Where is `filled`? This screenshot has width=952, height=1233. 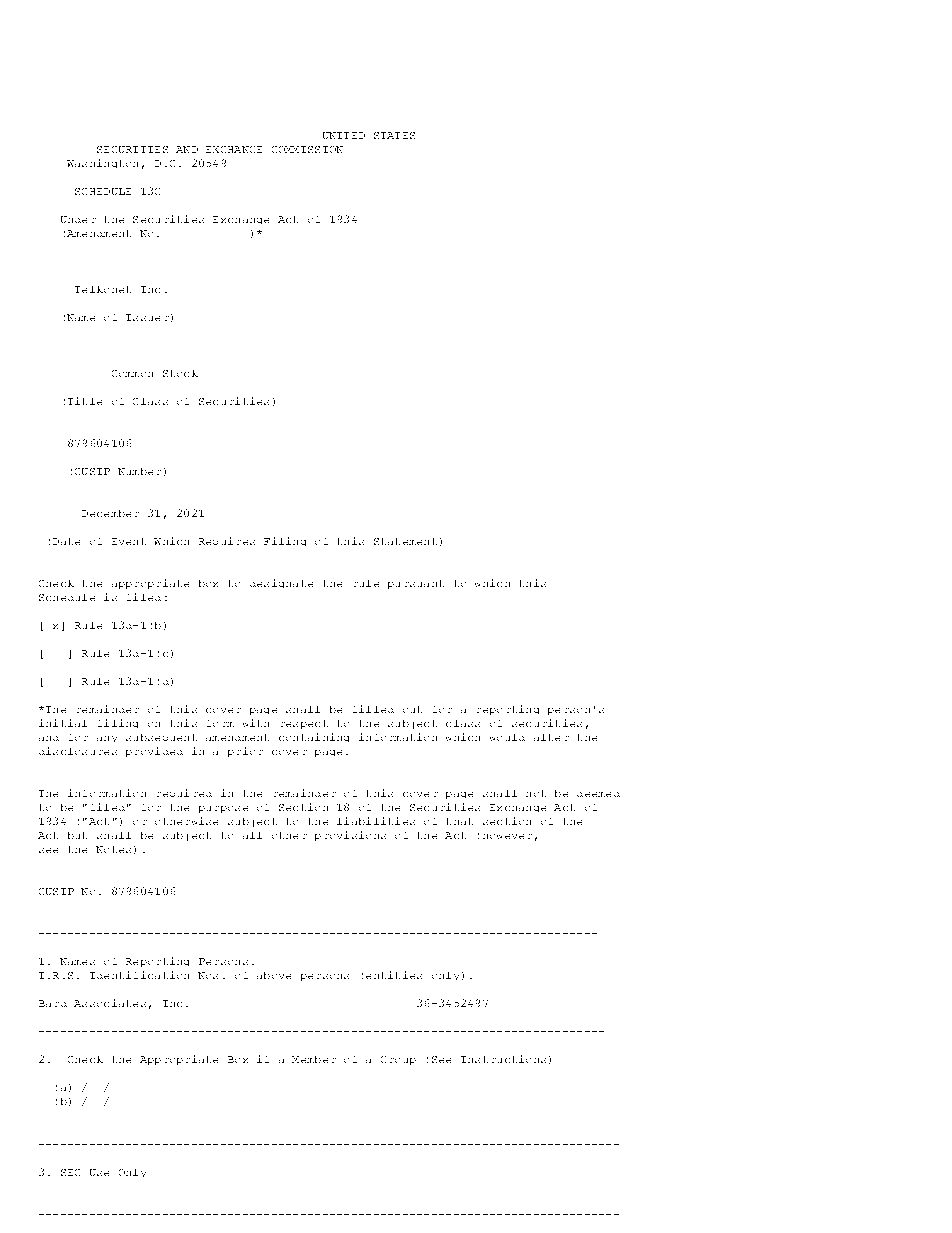 filled is located at coordinates (373, 709).
